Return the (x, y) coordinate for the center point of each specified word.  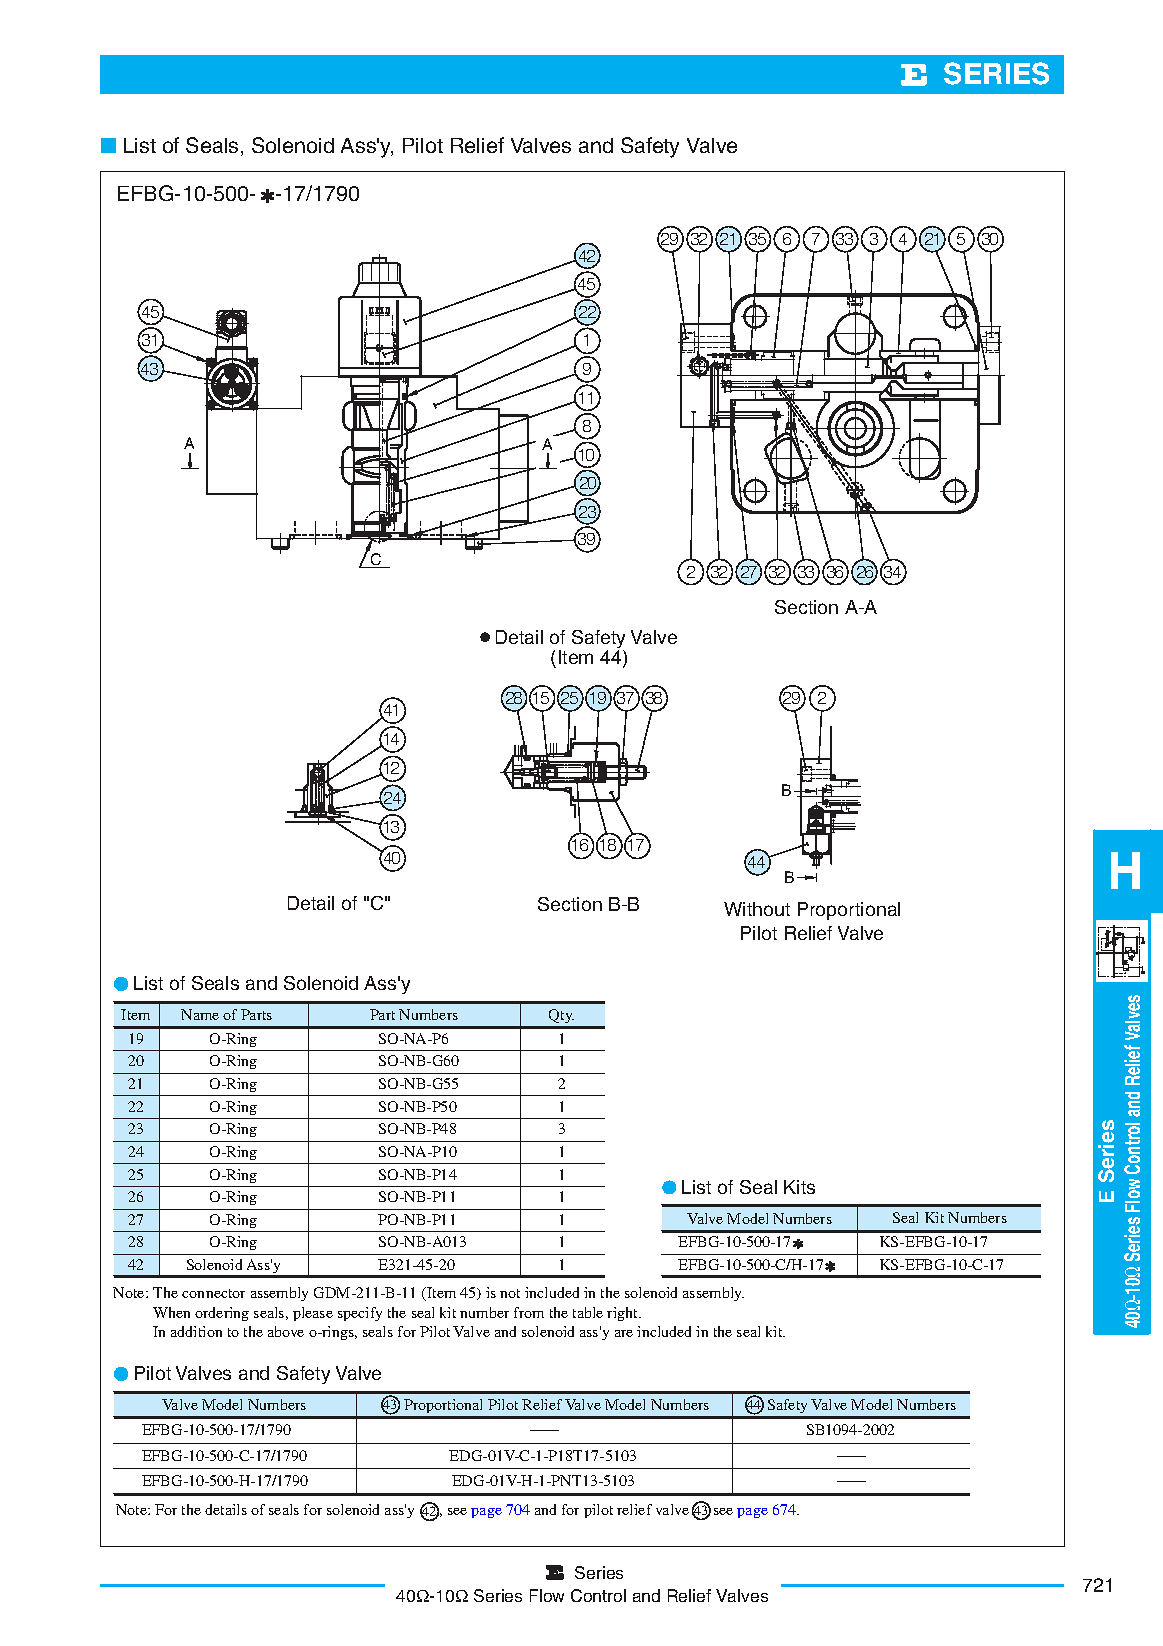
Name (200, 1014)
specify (360, 1314)
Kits (799, 1187)
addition (196, 1331)
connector (213, 1293)
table (588, 1312)
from (529, 1312)
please (313, 1314)
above (286, 1331)
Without (757, 909)
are (624, 1333)
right (624, 1314)
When (171, 1312)
